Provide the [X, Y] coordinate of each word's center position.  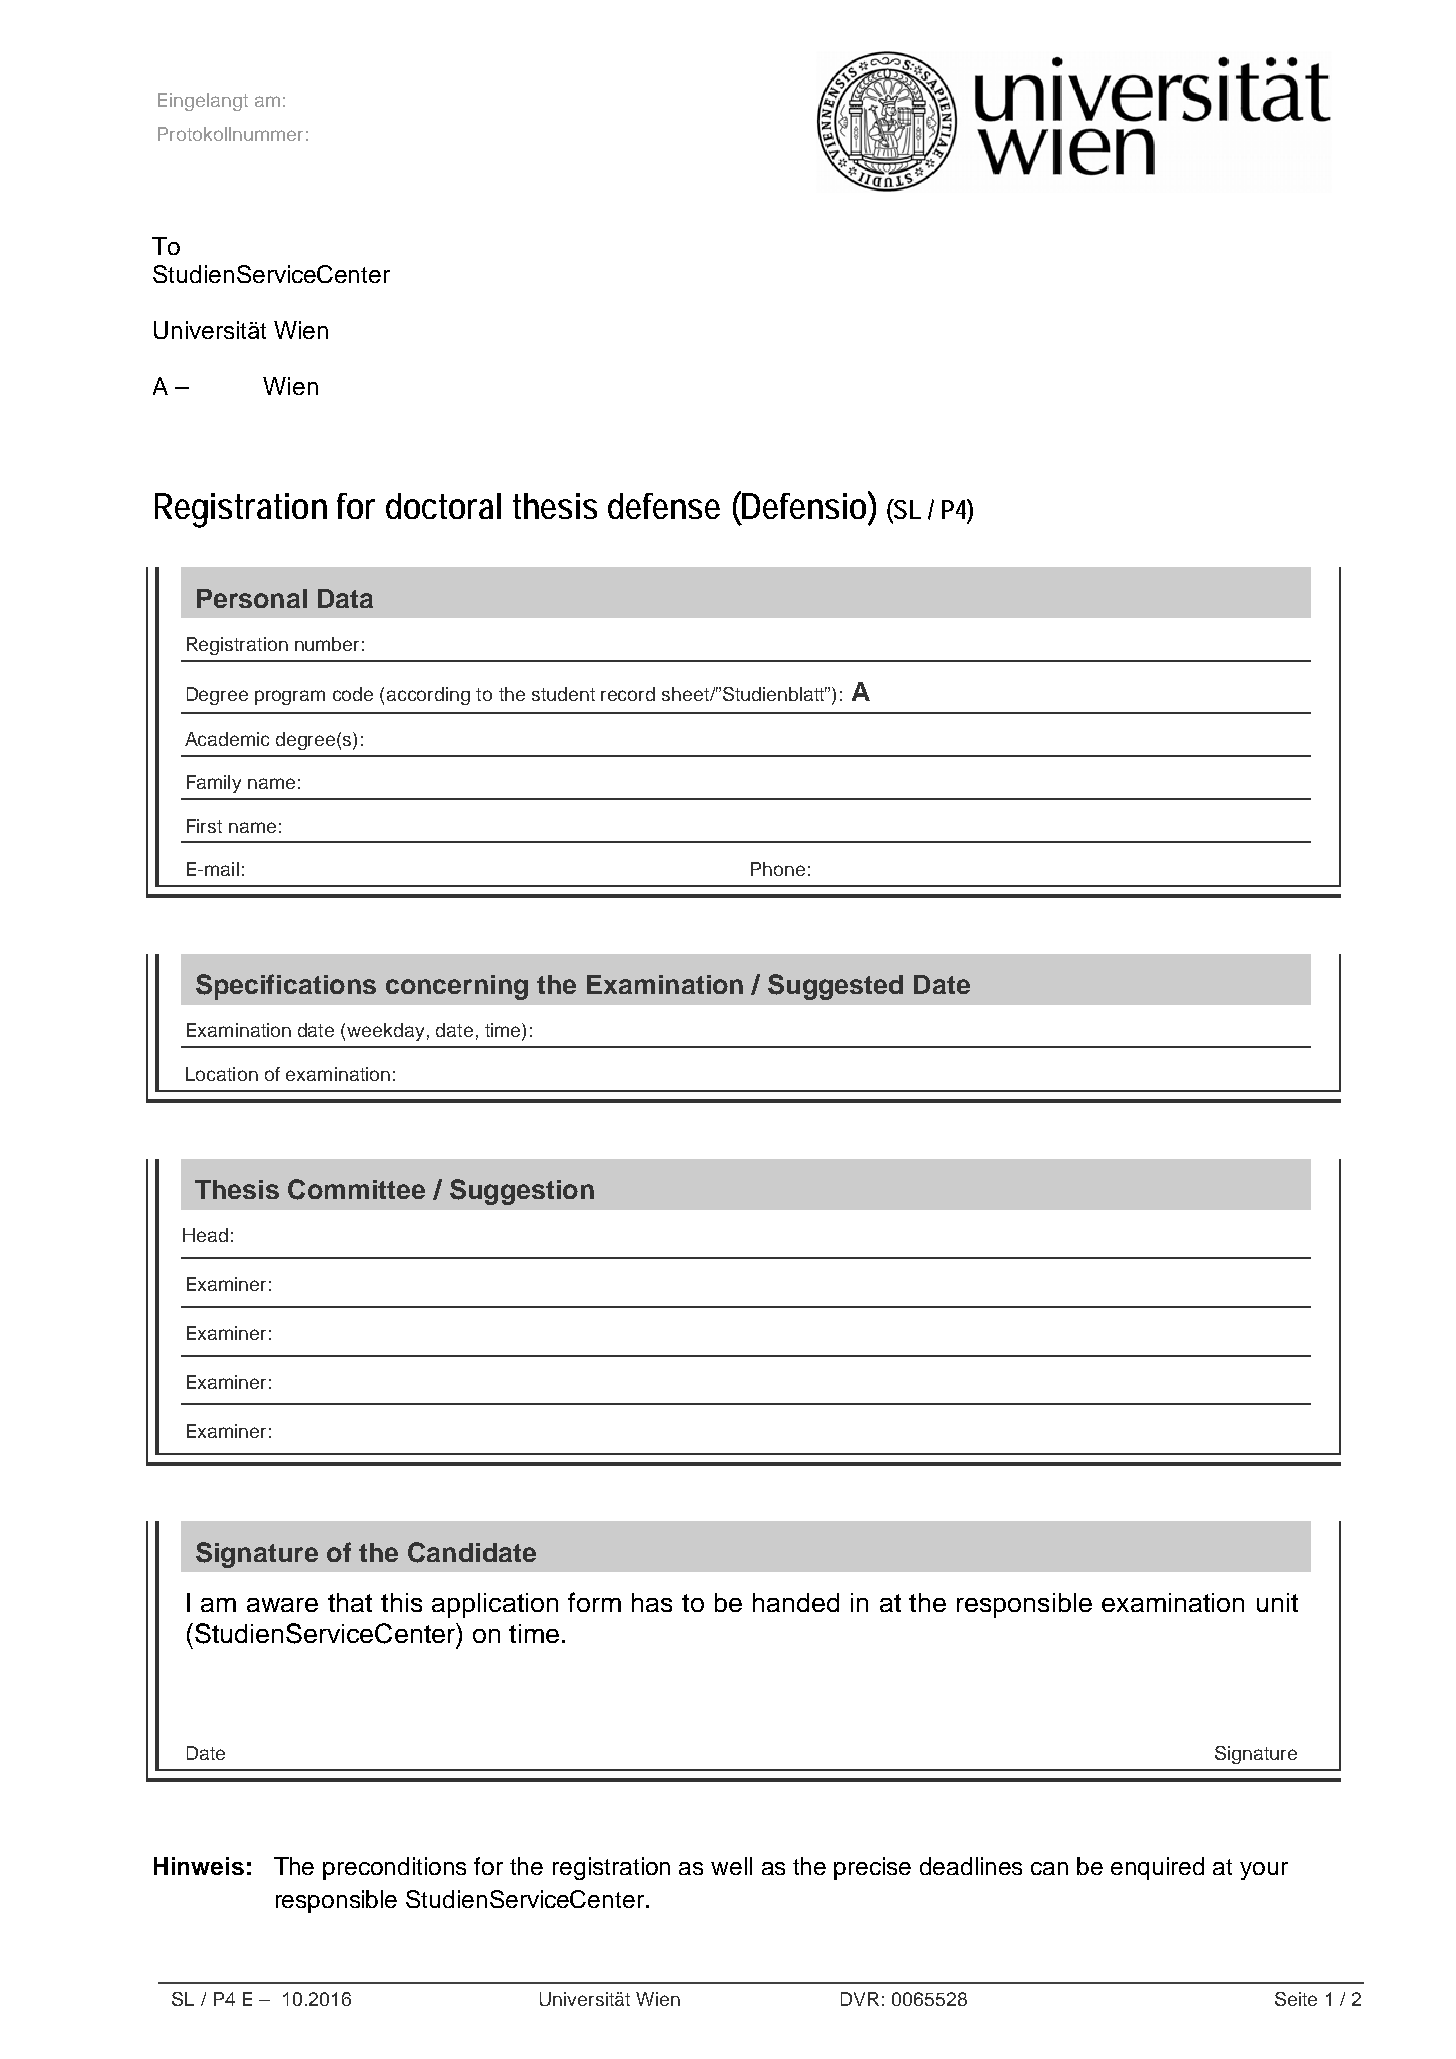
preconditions [394, 1868]
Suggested [835, 987]
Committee [356, 1189]
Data [345, 598]
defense [664, 506]
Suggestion [522, 1192]
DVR [860, 1999]
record [628, 694]
